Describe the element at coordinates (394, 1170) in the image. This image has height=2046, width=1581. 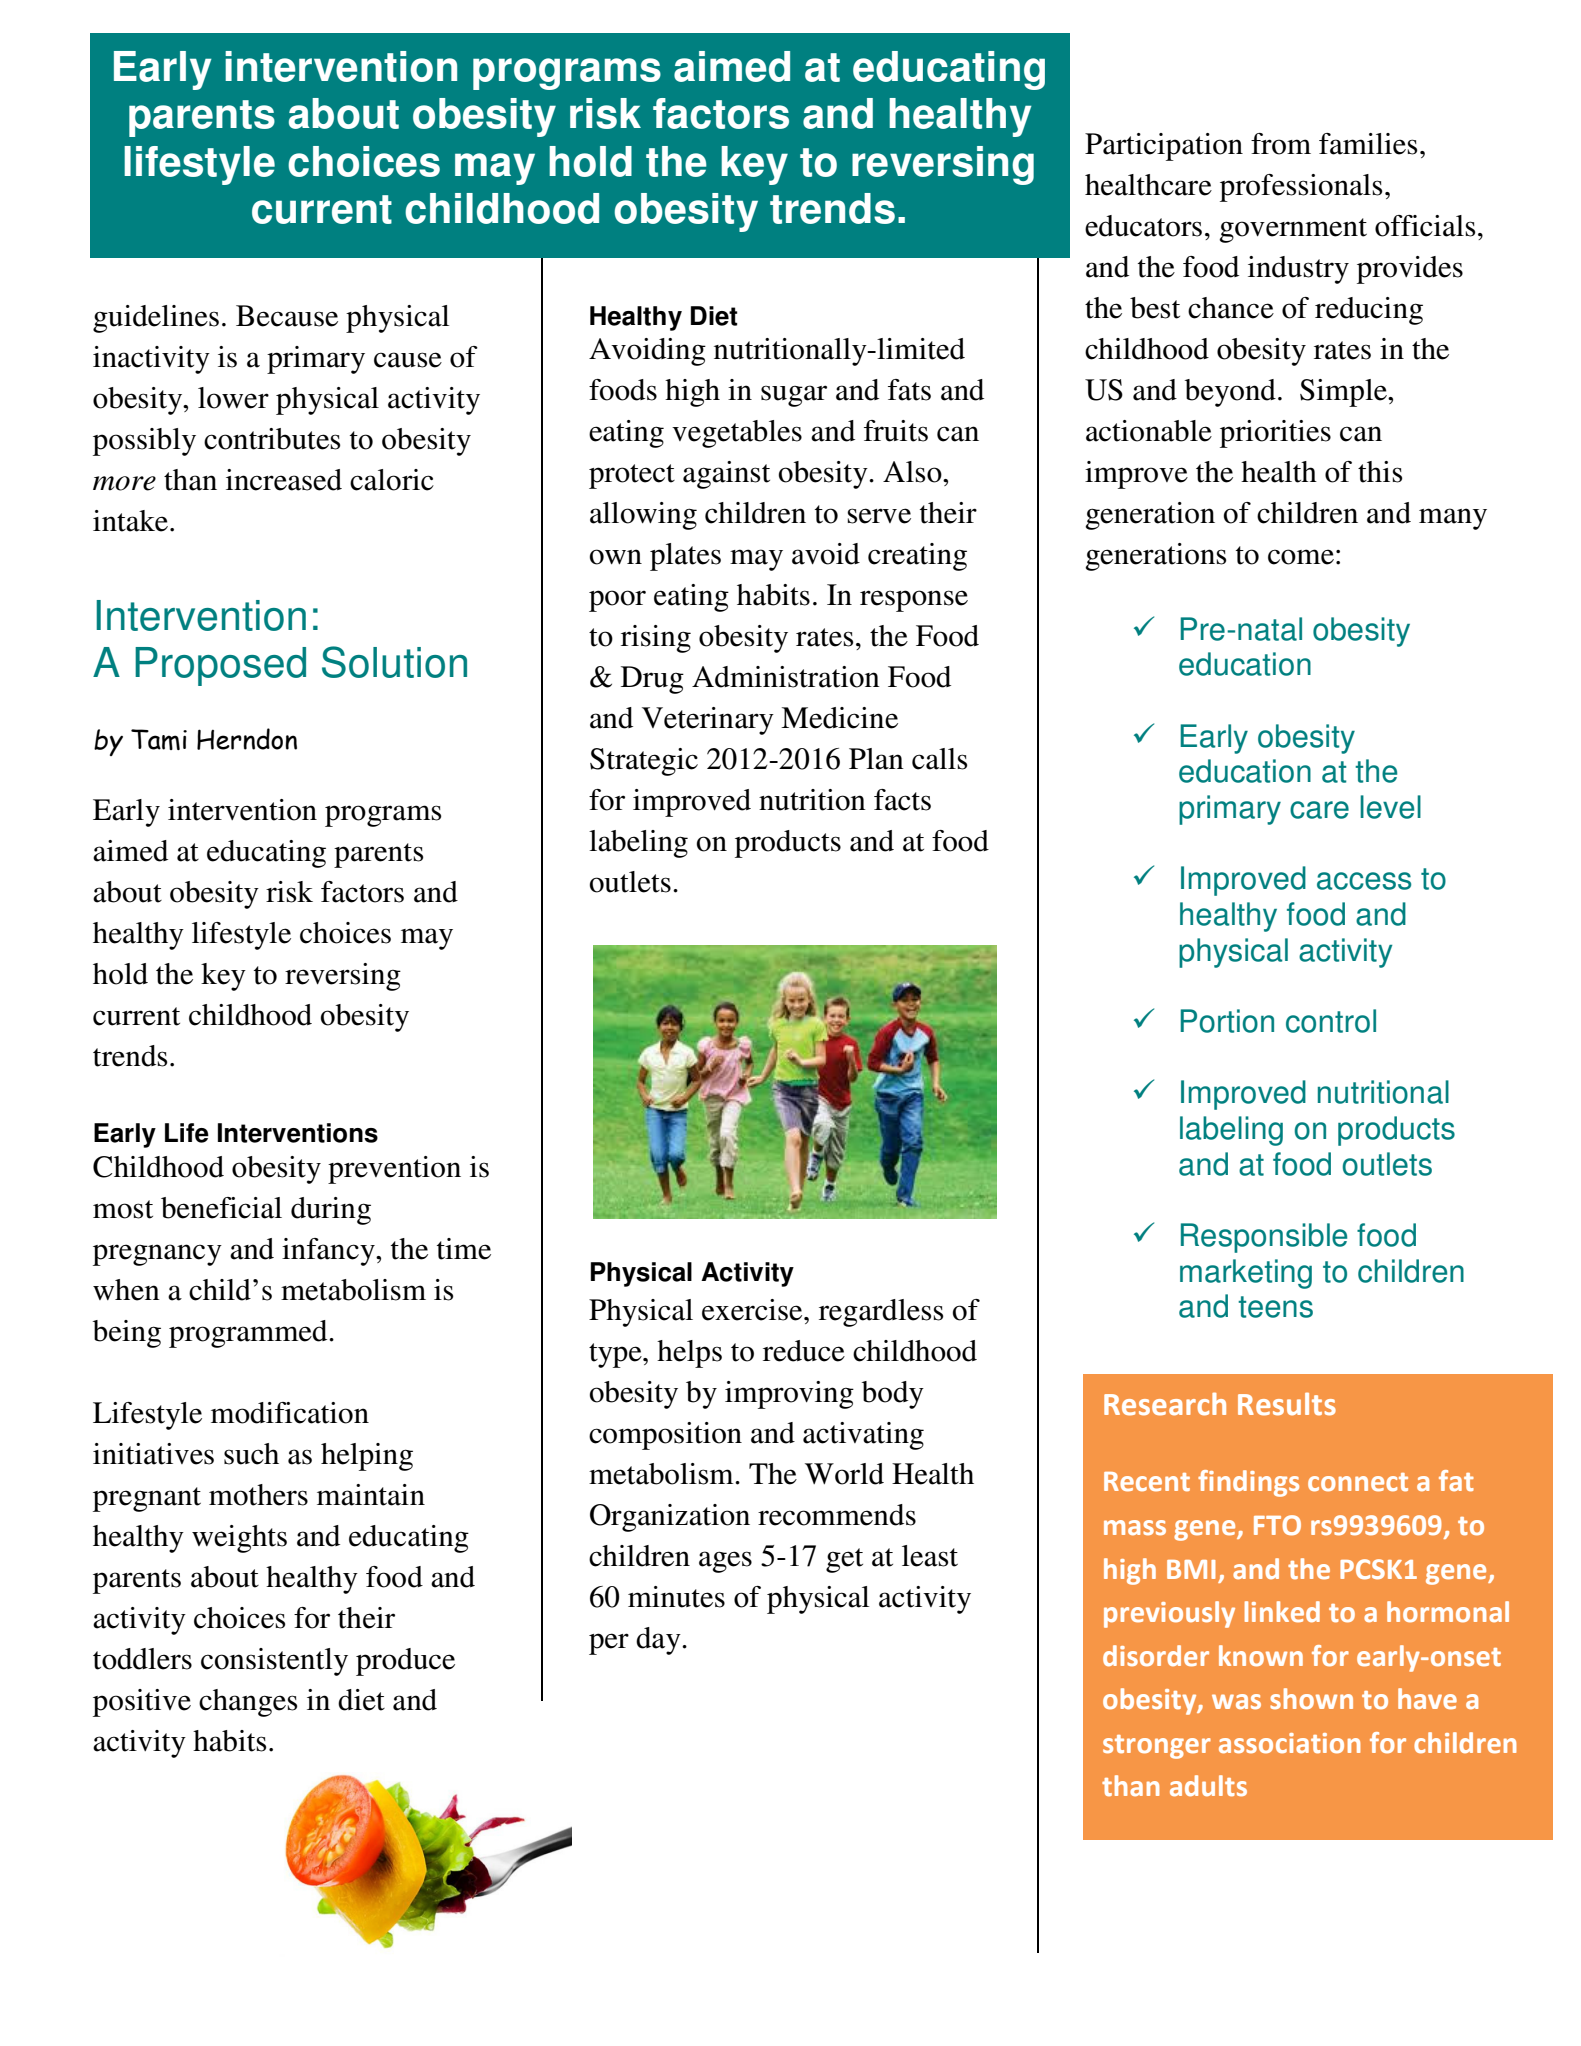
I see `prevention` at that location.
